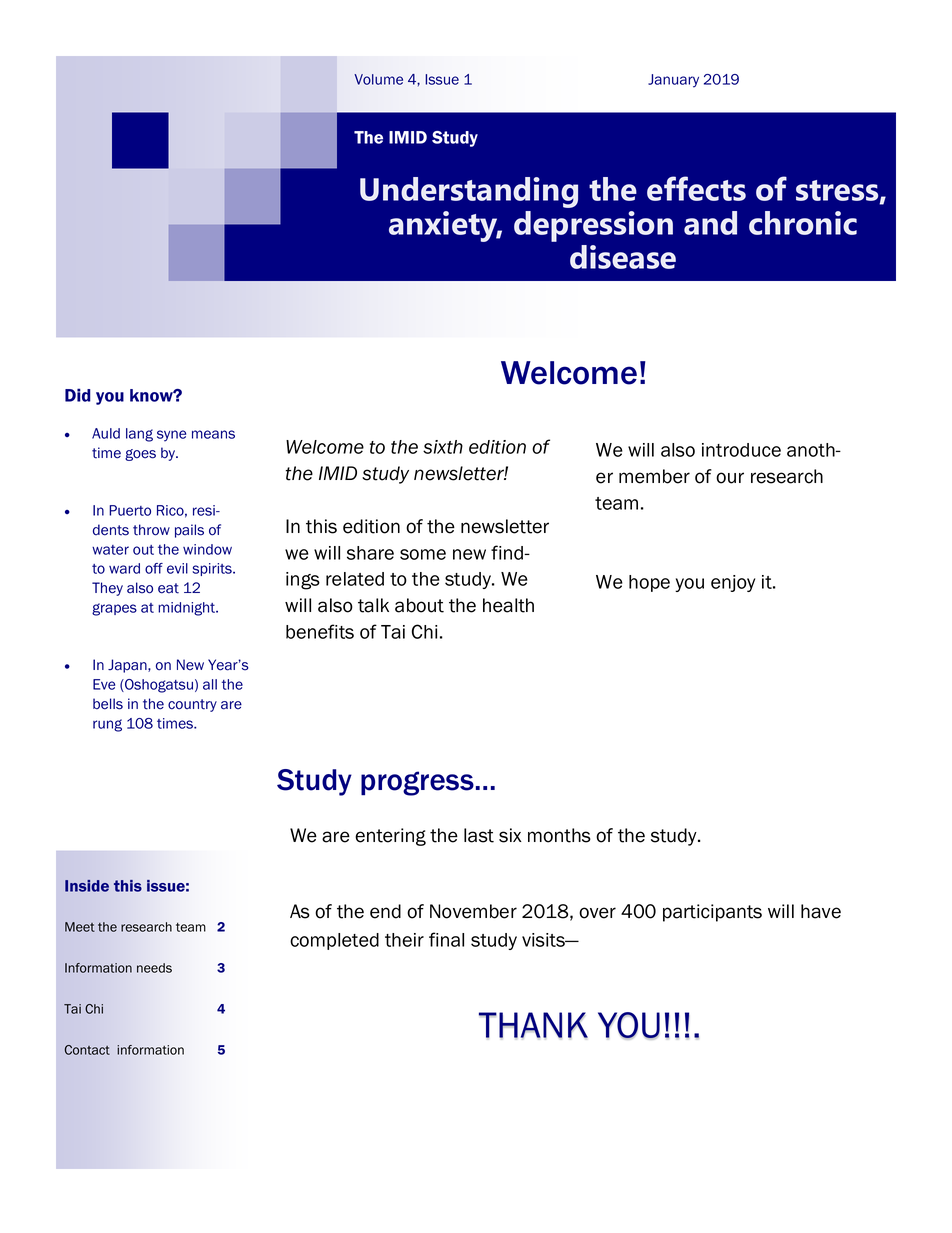 The height and width of the image is (1233, 952). Describe the element at coordinates (469, 192) in the image. I see `Understanding` at that location.
